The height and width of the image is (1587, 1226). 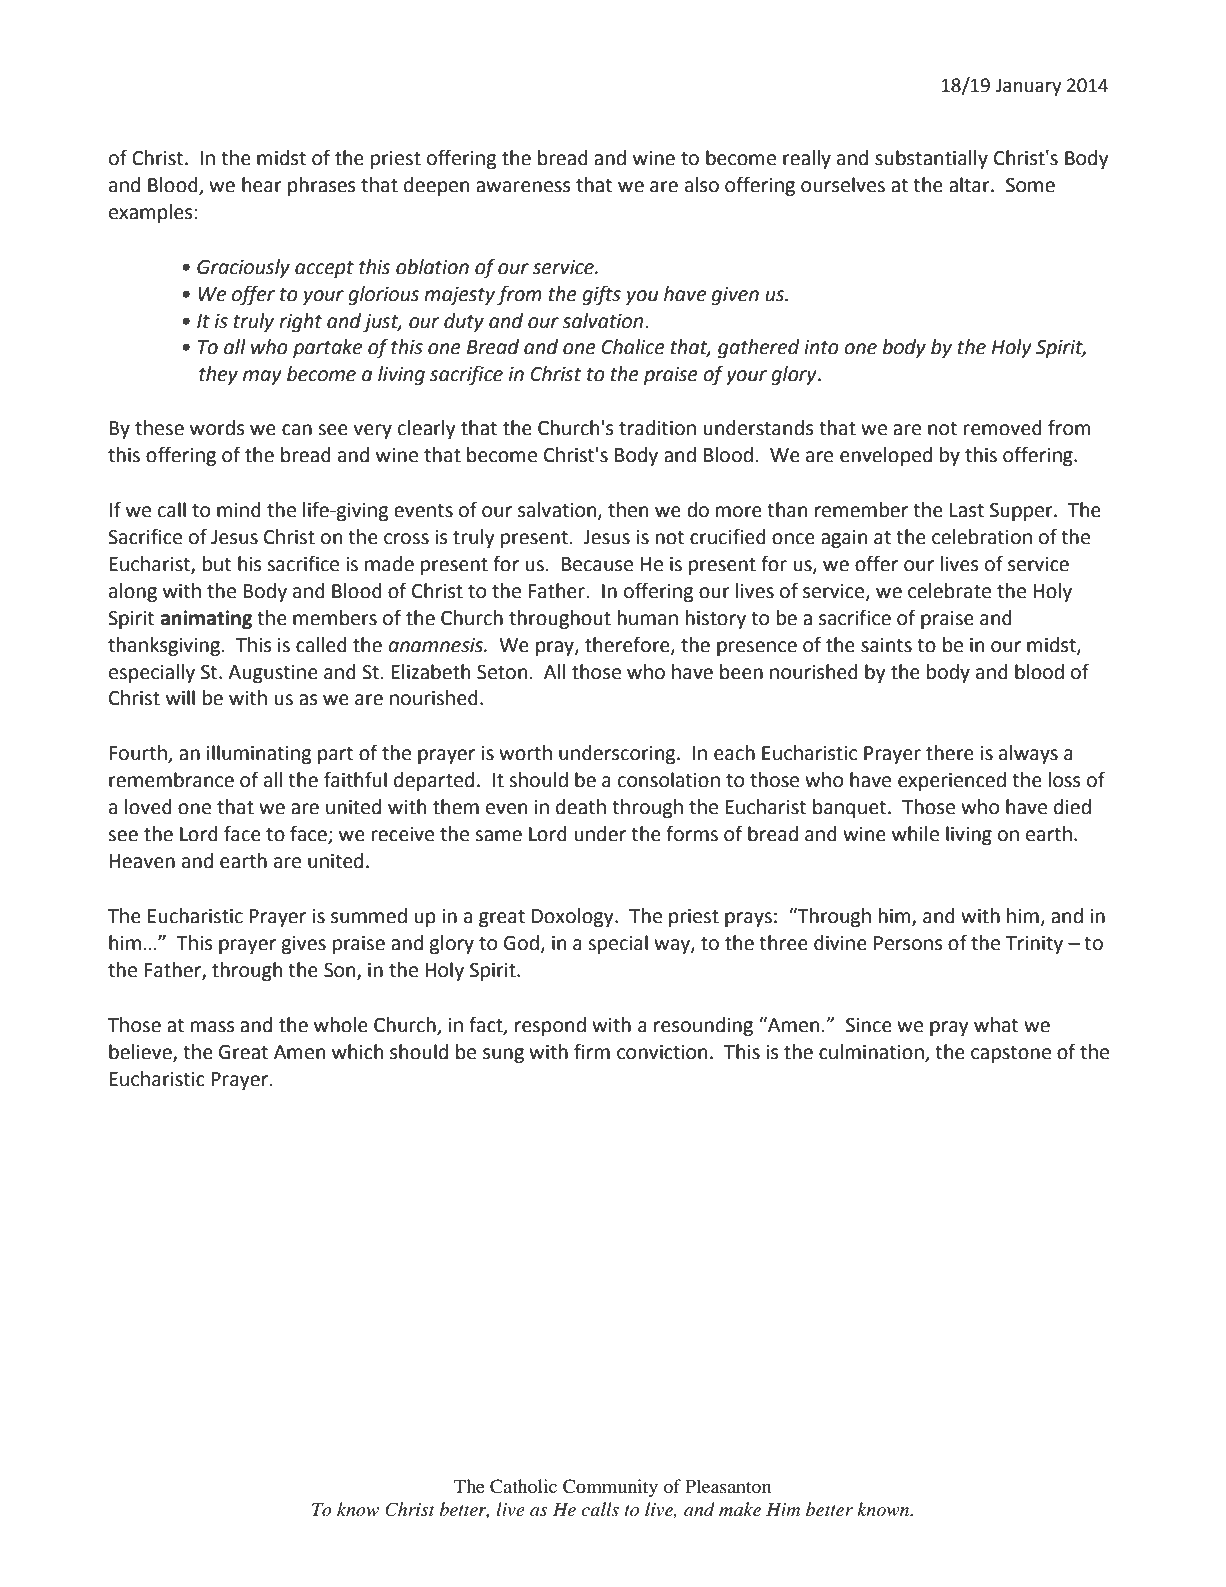 What do you see at coordinates (259, 754) in the image?
I see `illuminating` at bounding box center [259, 754].
